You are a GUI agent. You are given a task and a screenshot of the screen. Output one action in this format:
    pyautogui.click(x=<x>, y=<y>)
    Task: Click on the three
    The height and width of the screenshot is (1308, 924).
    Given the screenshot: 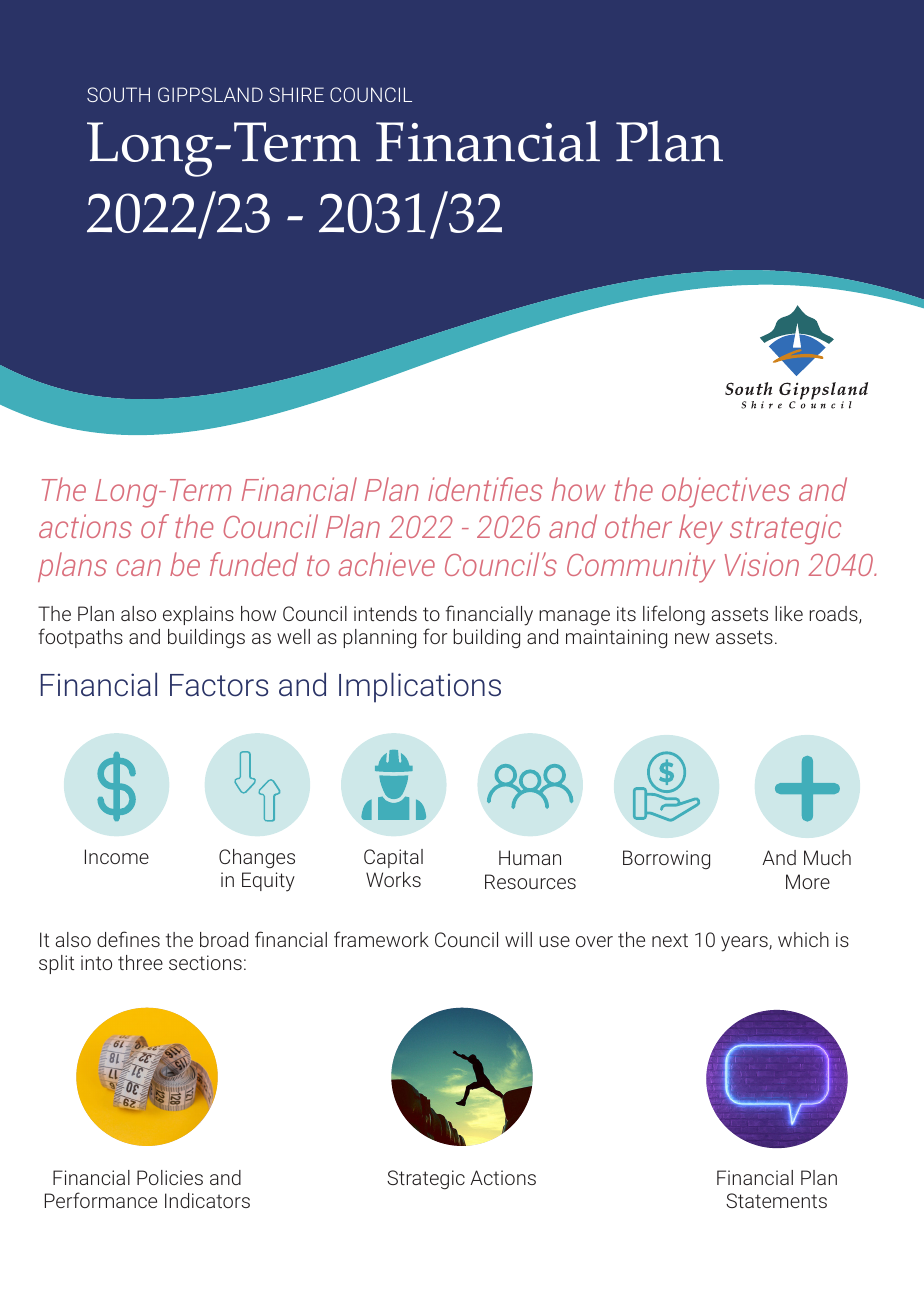 What is the action you would take?
    pyautogui.click(x=140, y=962)
